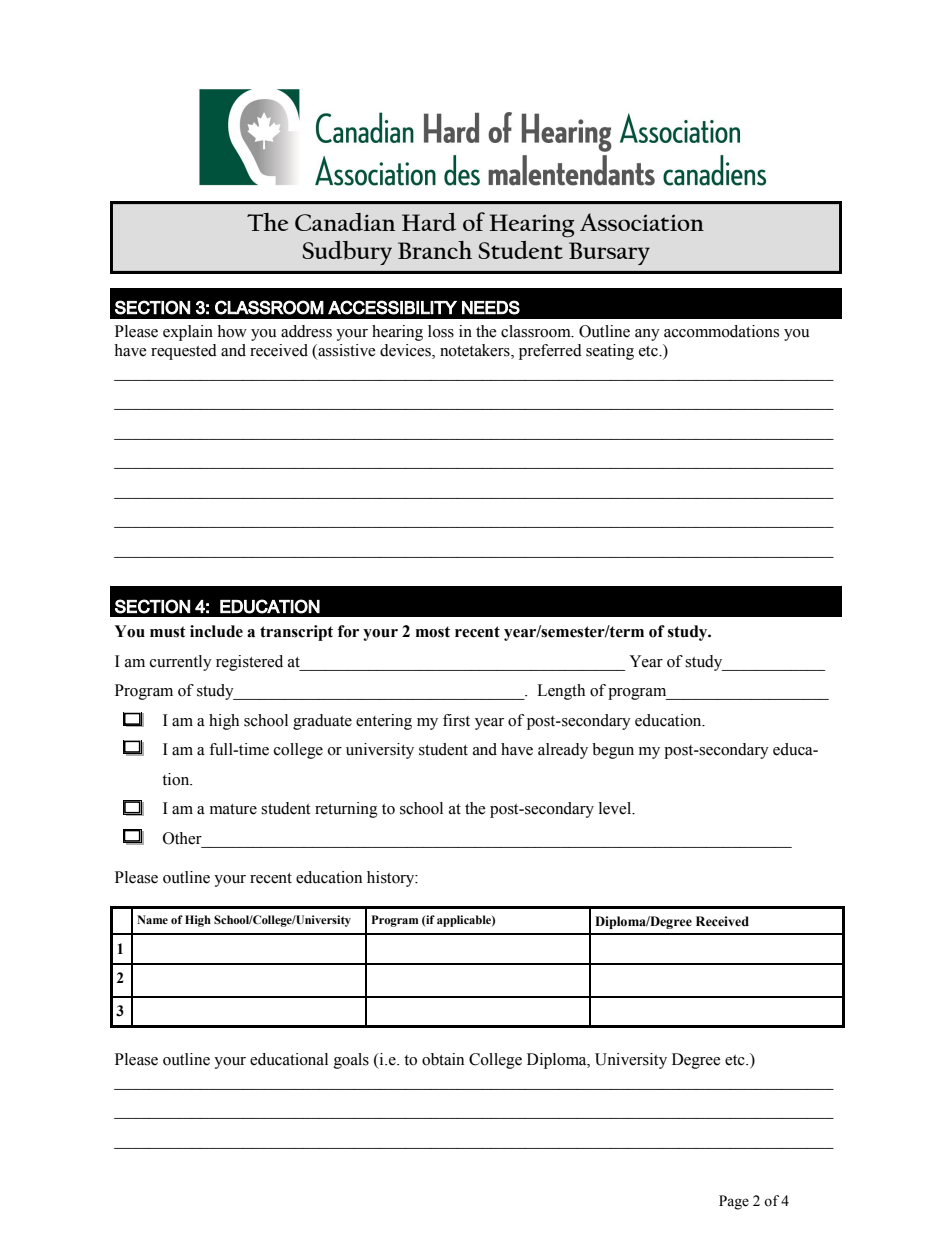 The width and height of the screenshot is (952, 1233). I want to click on Branch, so click(435, 250).
